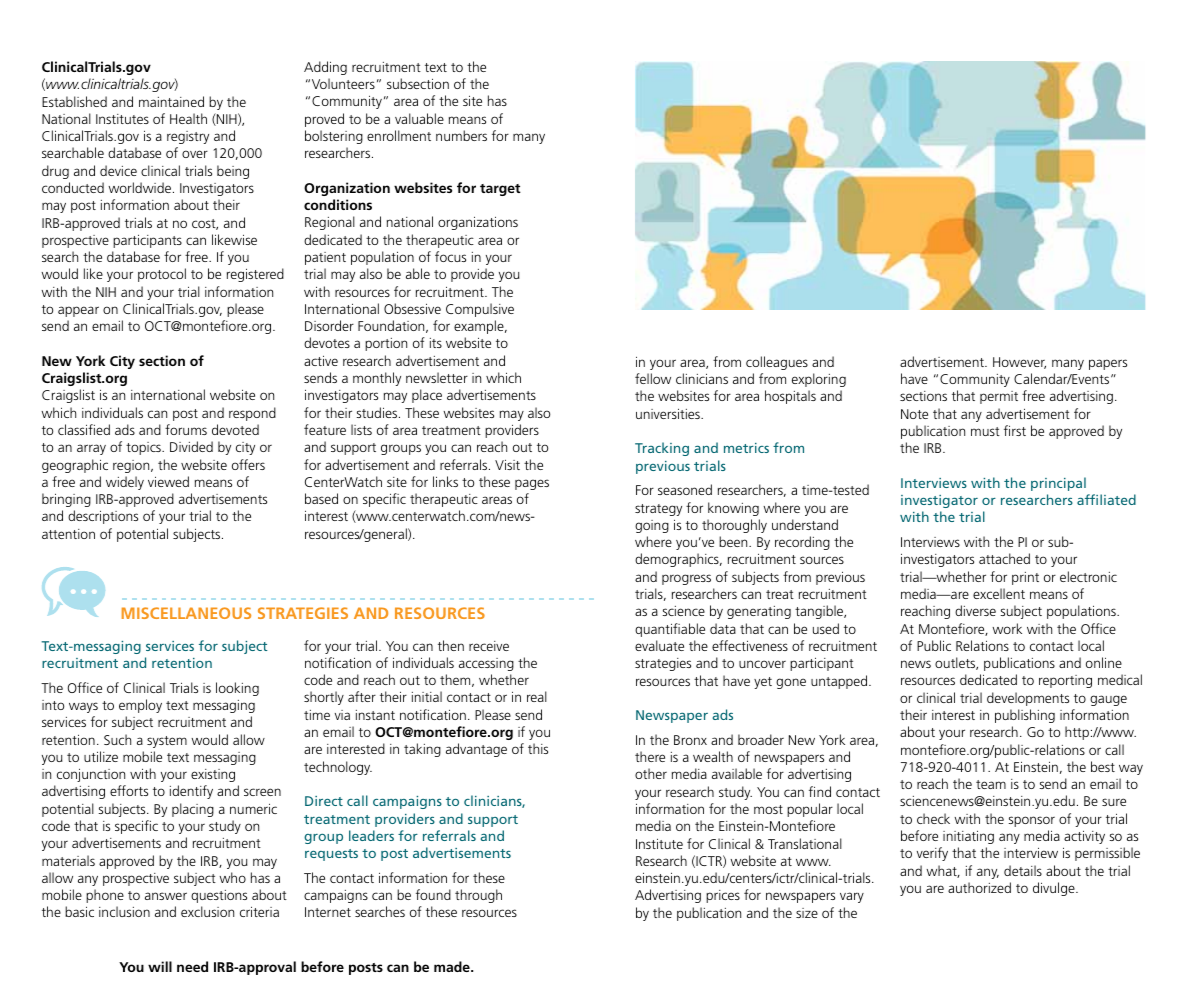  Describe the element at coordinates (538, 748) in the screenshot. I see `this` at that location.
